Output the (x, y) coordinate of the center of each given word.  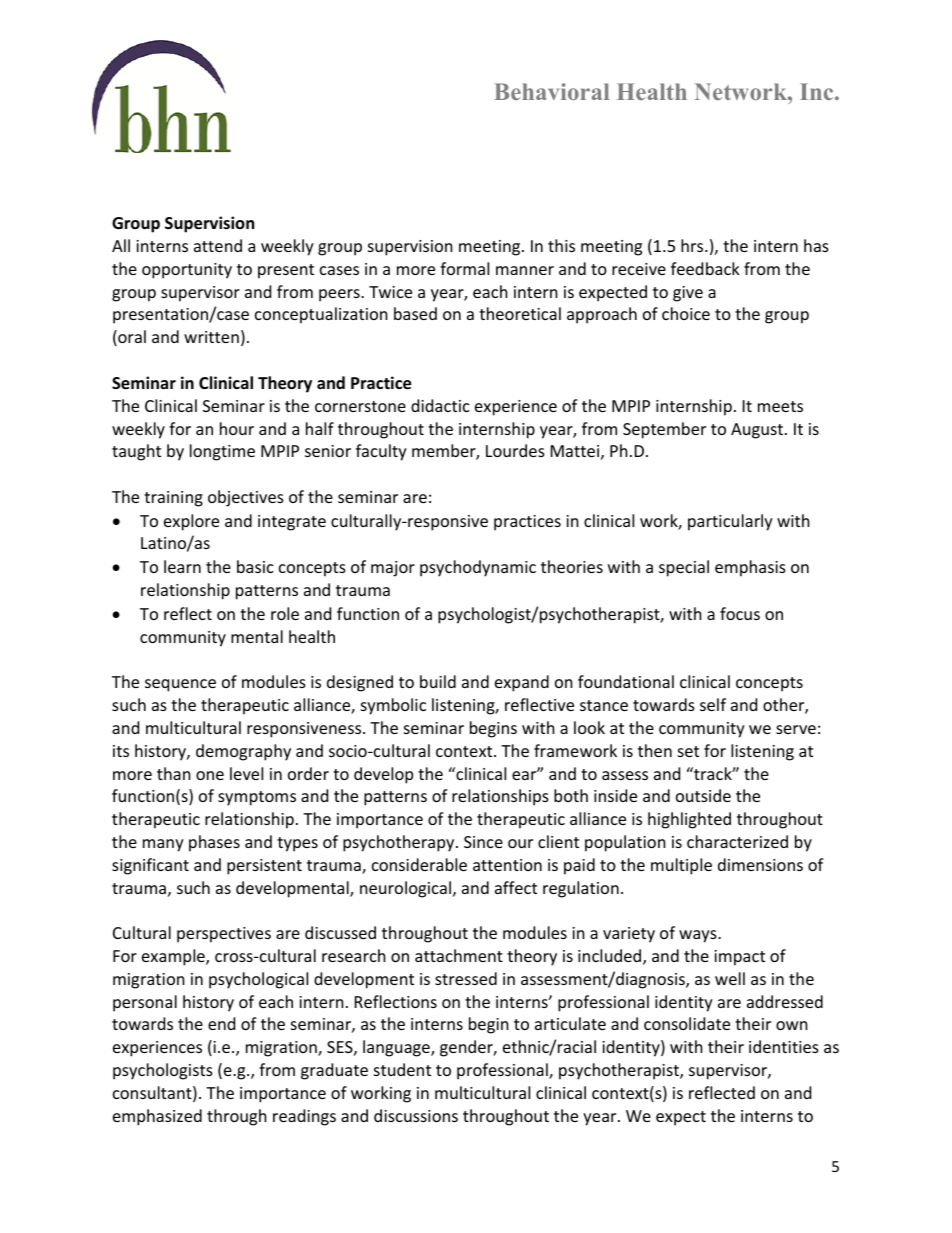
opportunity (187, 271)
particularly (730, 522)
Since (483, 842)
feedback (705, 268)
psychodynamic (478, 568)
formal (464, 268)
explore (191, 522)
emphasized (157, 1117)
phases (214, 843)
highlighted (689, 820)
